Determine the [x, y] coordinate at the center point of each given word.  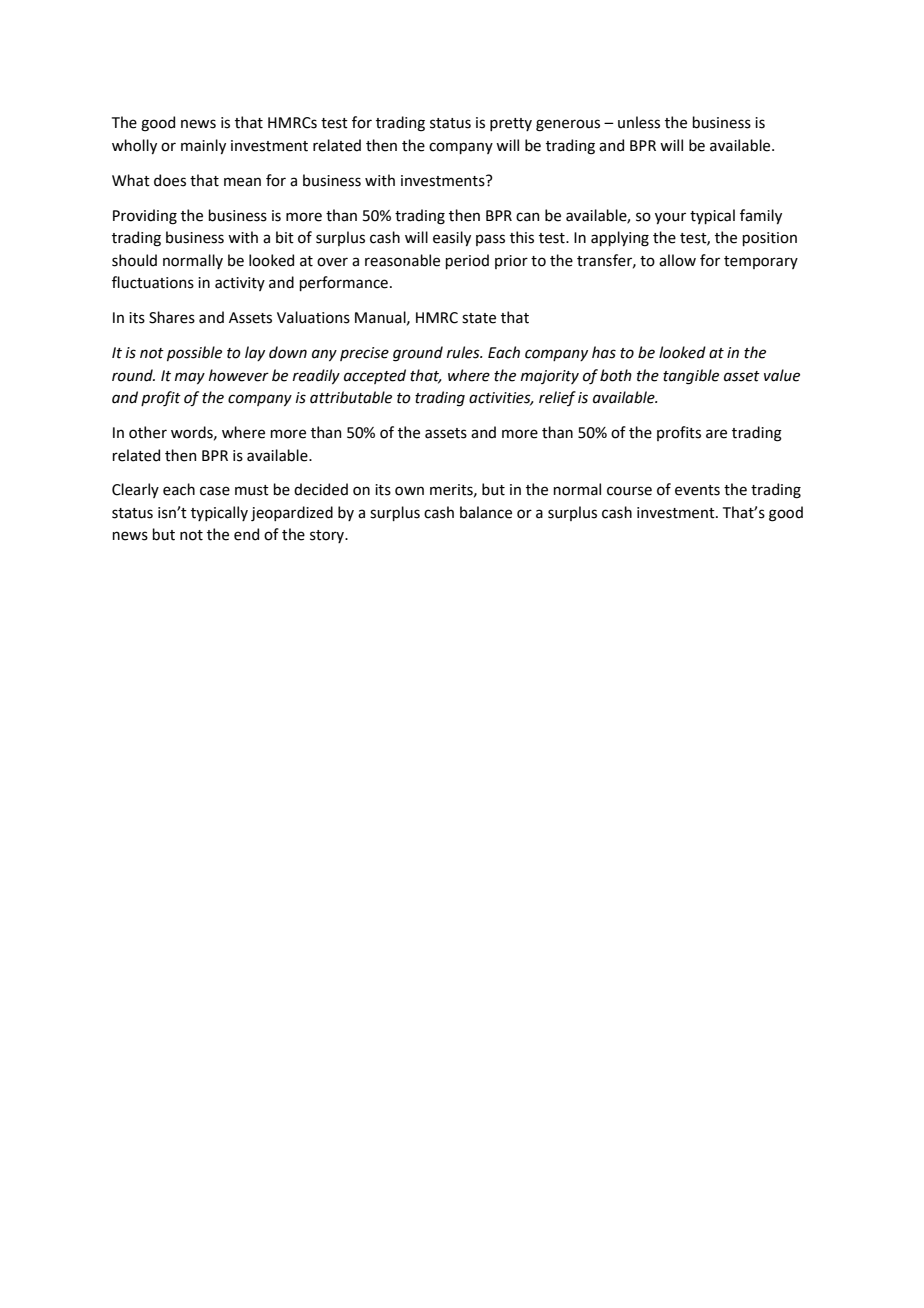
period [467, 261]
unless [639, 122]
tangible [691, 377]
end [246, 534]
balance [486, 512]
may [190, 378]
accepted [375, 376]
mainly [203, 146]
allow [677, 260]
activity [240, 284]
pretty [511, 124]
